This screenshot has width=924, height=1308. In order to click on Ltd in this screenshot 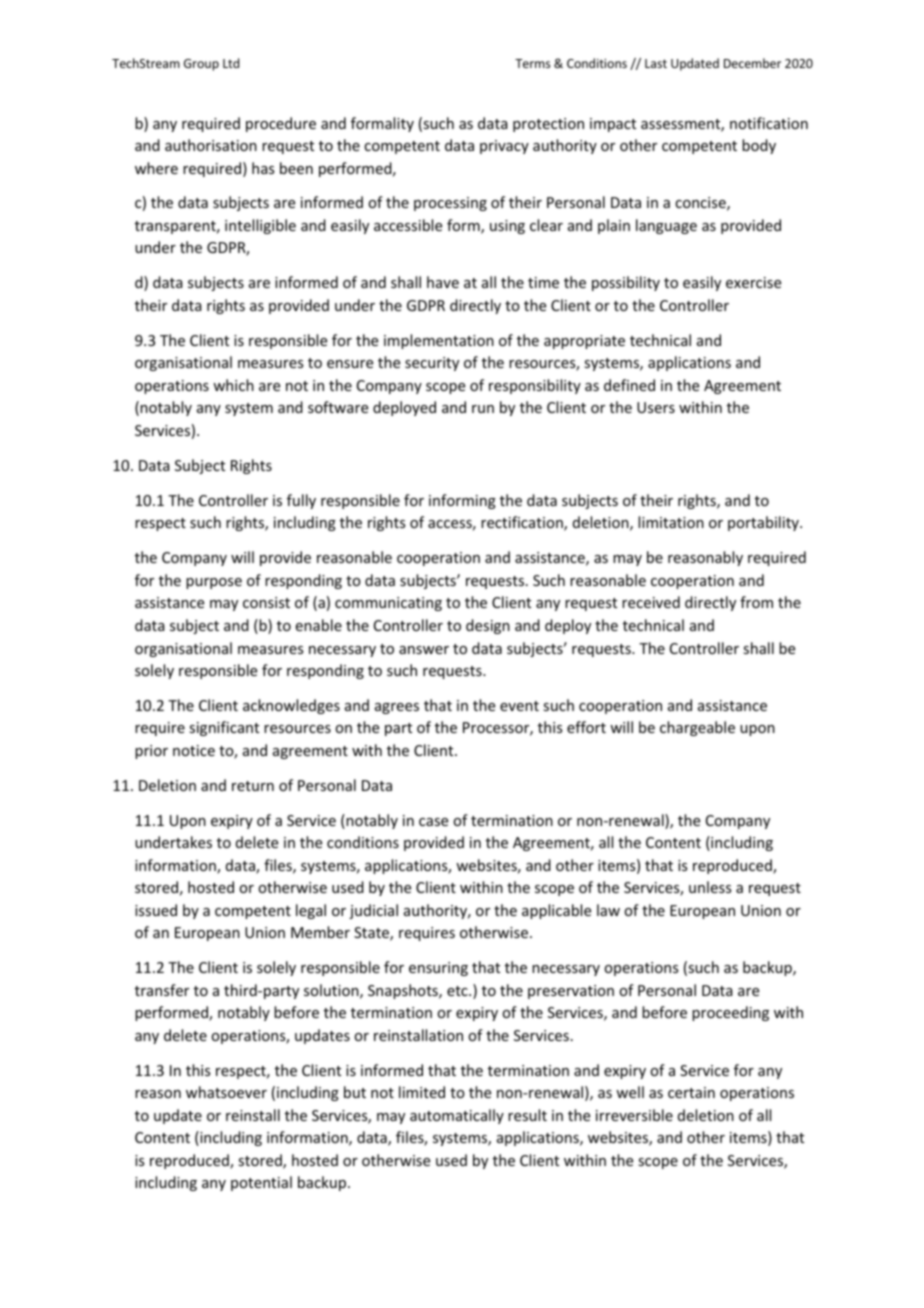, I will do `click(231, 63)`.
